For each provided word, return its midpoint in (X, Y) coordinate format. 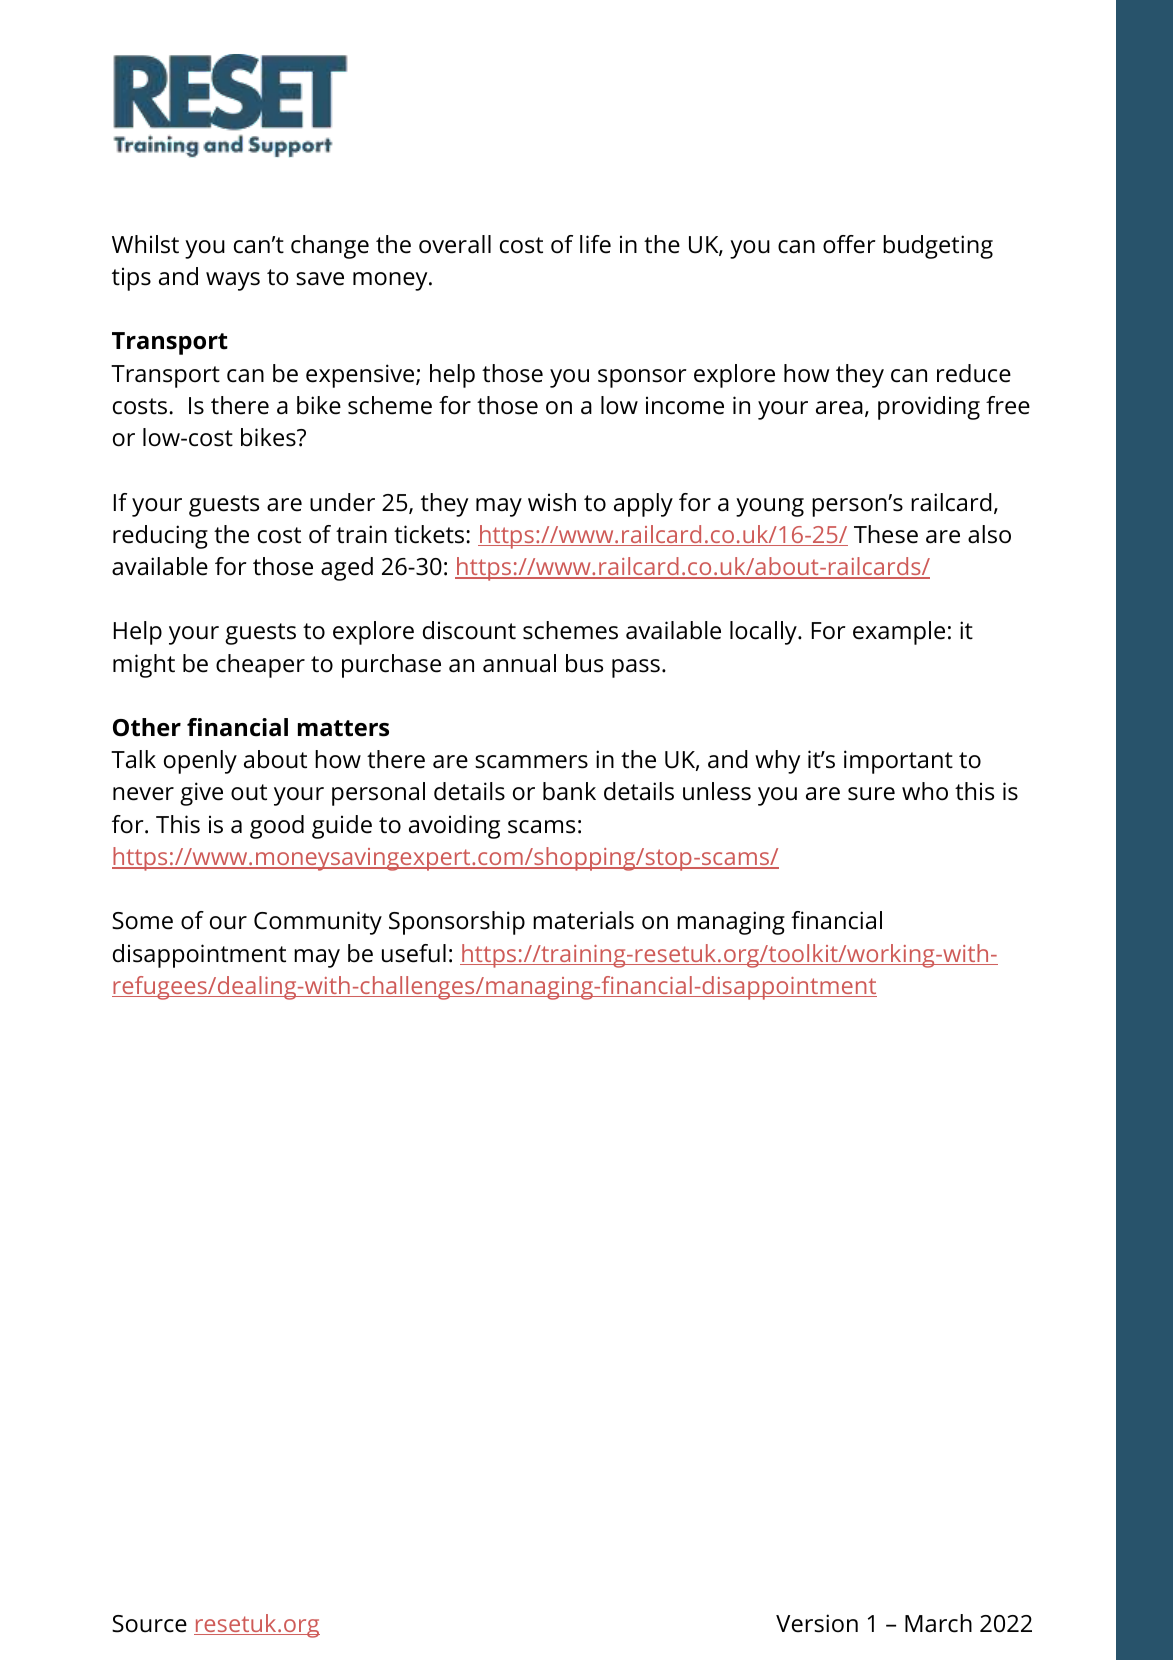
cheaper (260, 666)
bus (584, 663)
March (938, 1623)
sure (871, 794)
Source (149, 1624)
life (595, 244)
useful (414, 953)
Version (817, 1623)
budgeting (938, 247)
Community (318, 923)
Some (142, 921)
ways (233, 281)
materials (583, 920)
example (899, 633)
